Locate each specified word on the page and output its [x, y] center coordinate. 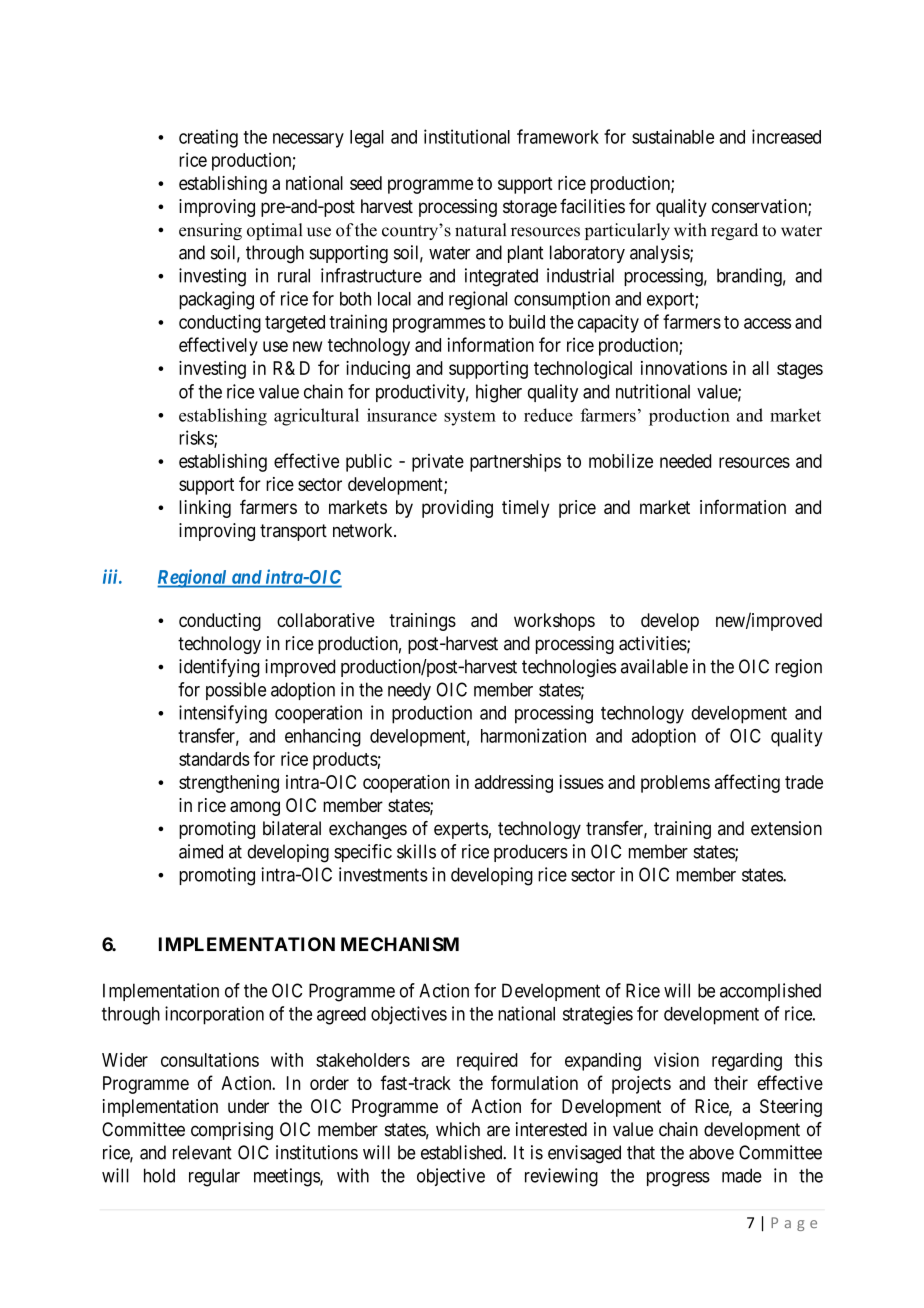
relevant [202, 1152]
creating [208, 138]
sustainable [673, 136]
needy [409, 691]
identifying [219, 668]
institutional [467, 136]
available [654, 666]
